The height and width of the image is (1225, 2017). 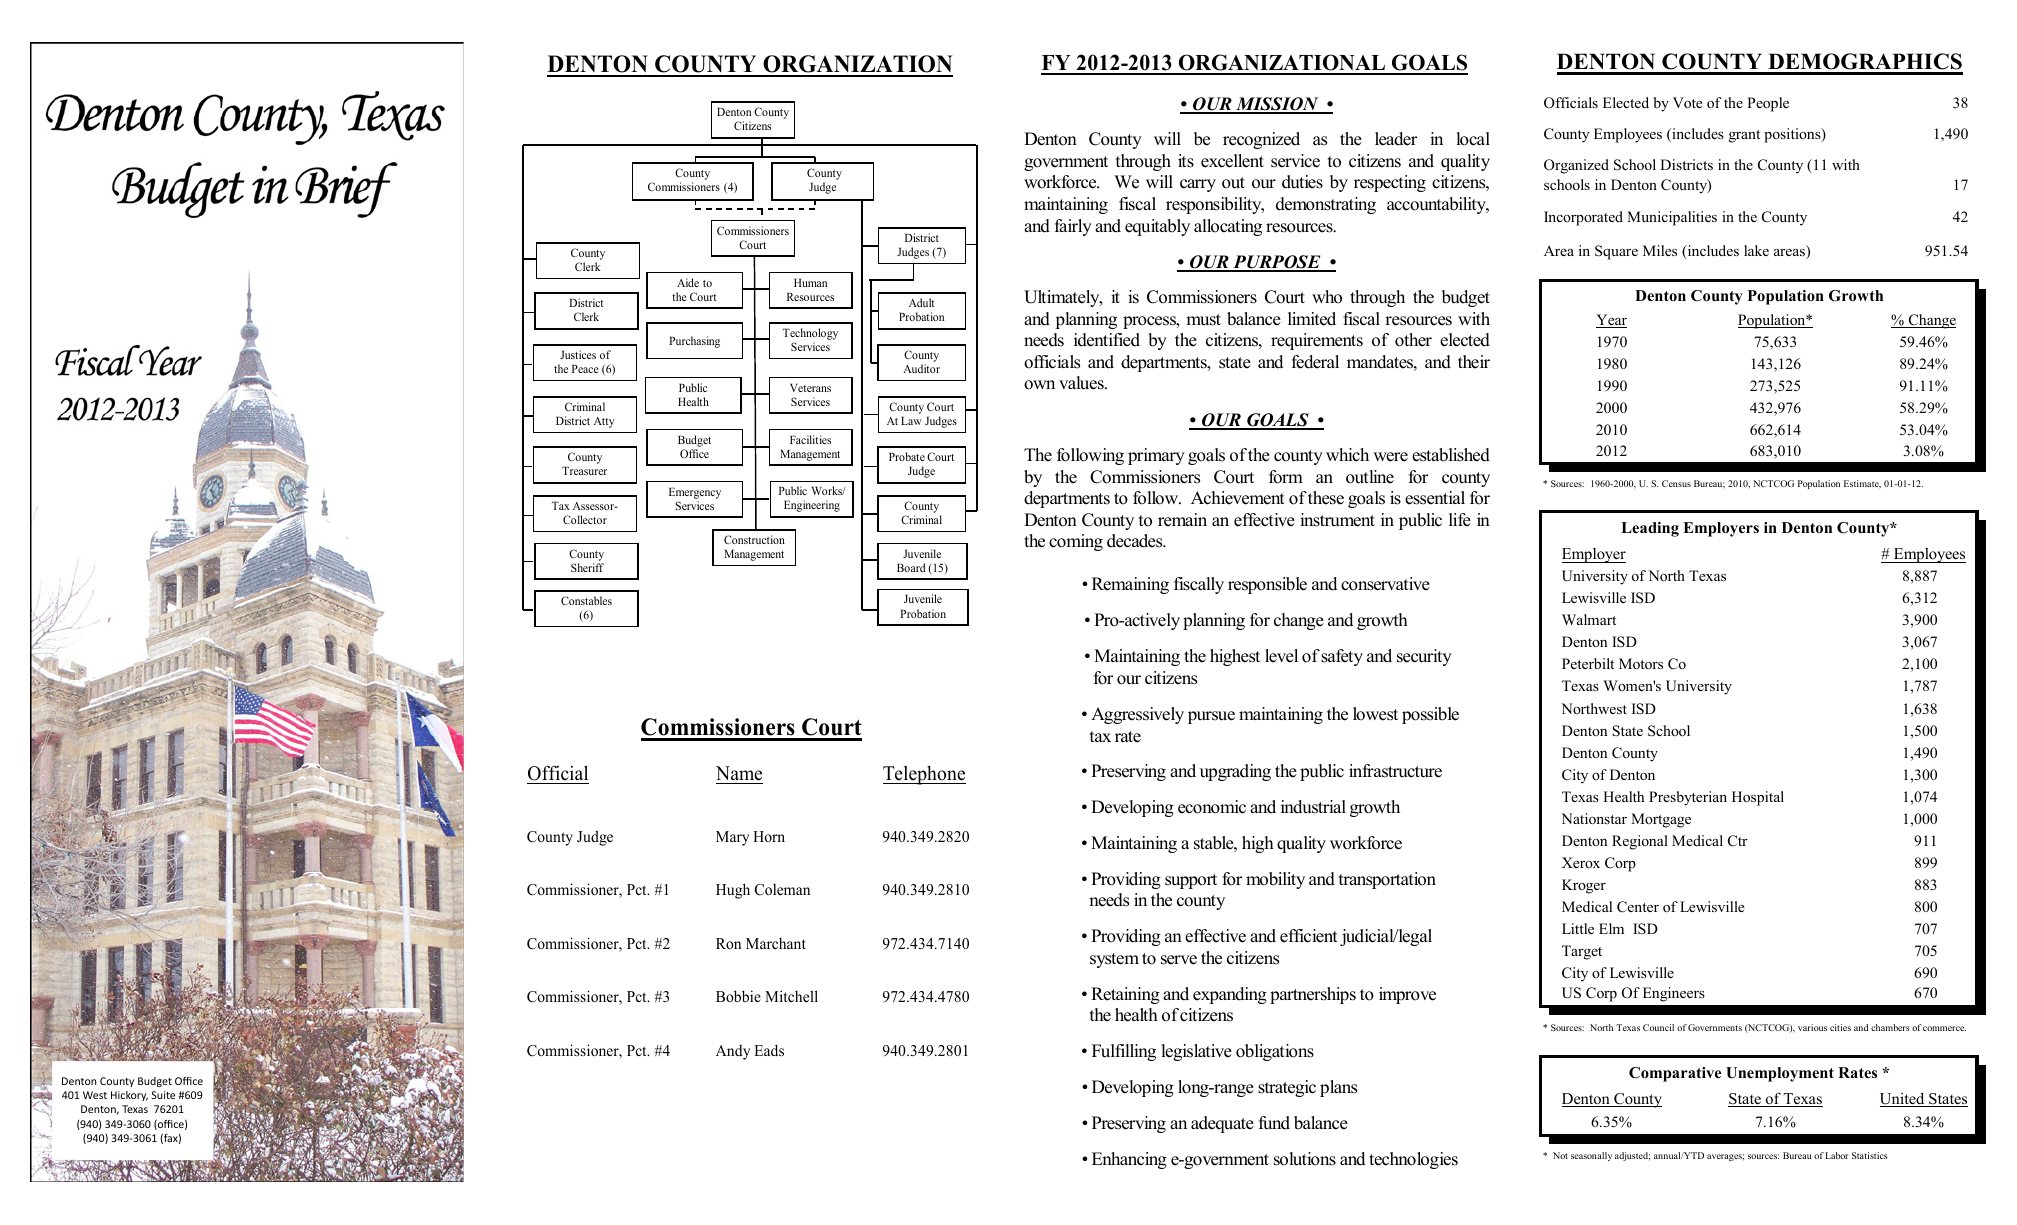 I want to click on Aide, so click(x=688, y=282).
